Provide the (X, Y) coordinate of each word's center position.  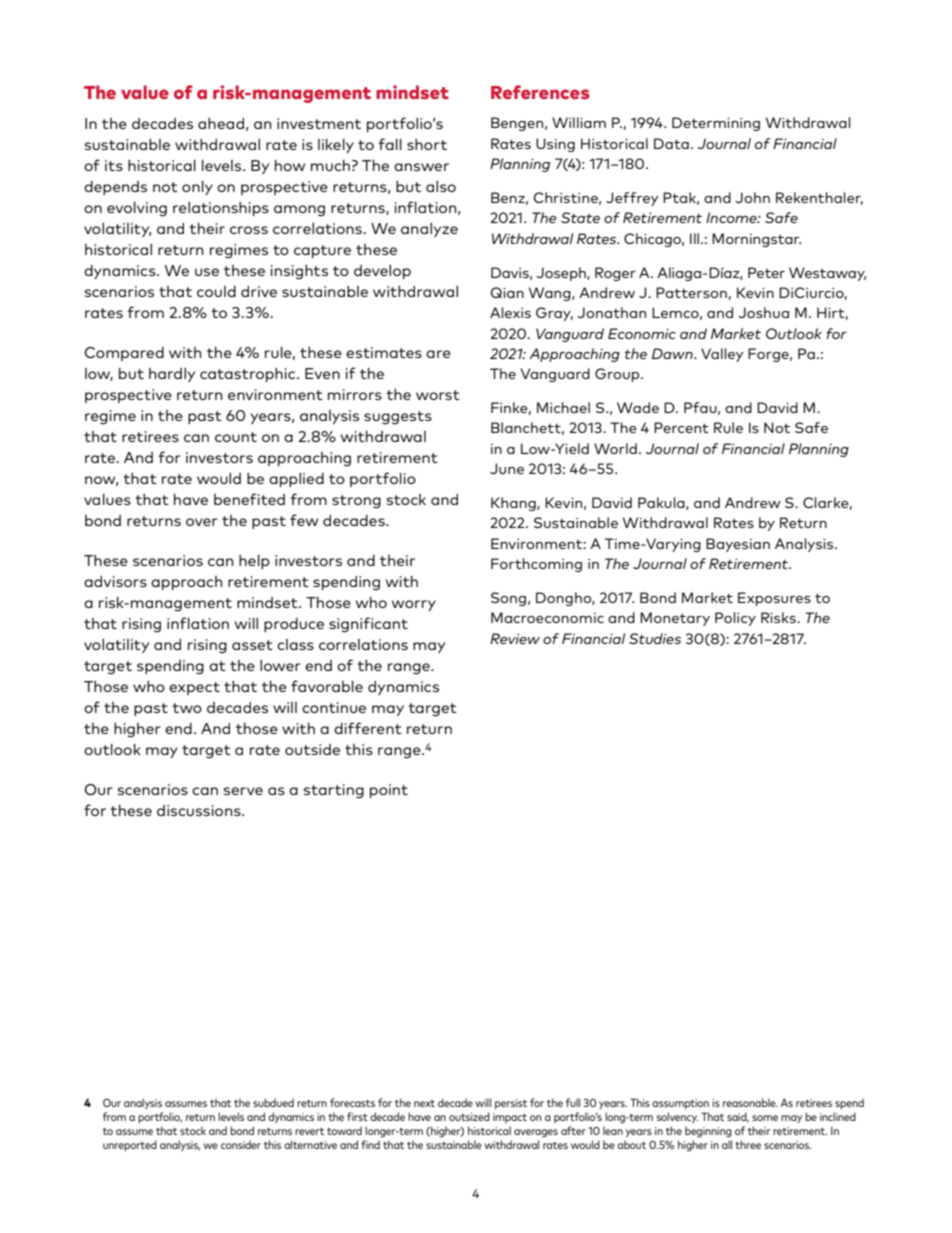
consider (241, 1144)
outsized (469, 1116)
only (197, 188)
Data (671, 143)
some (765, 1118)
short (427, 144)
